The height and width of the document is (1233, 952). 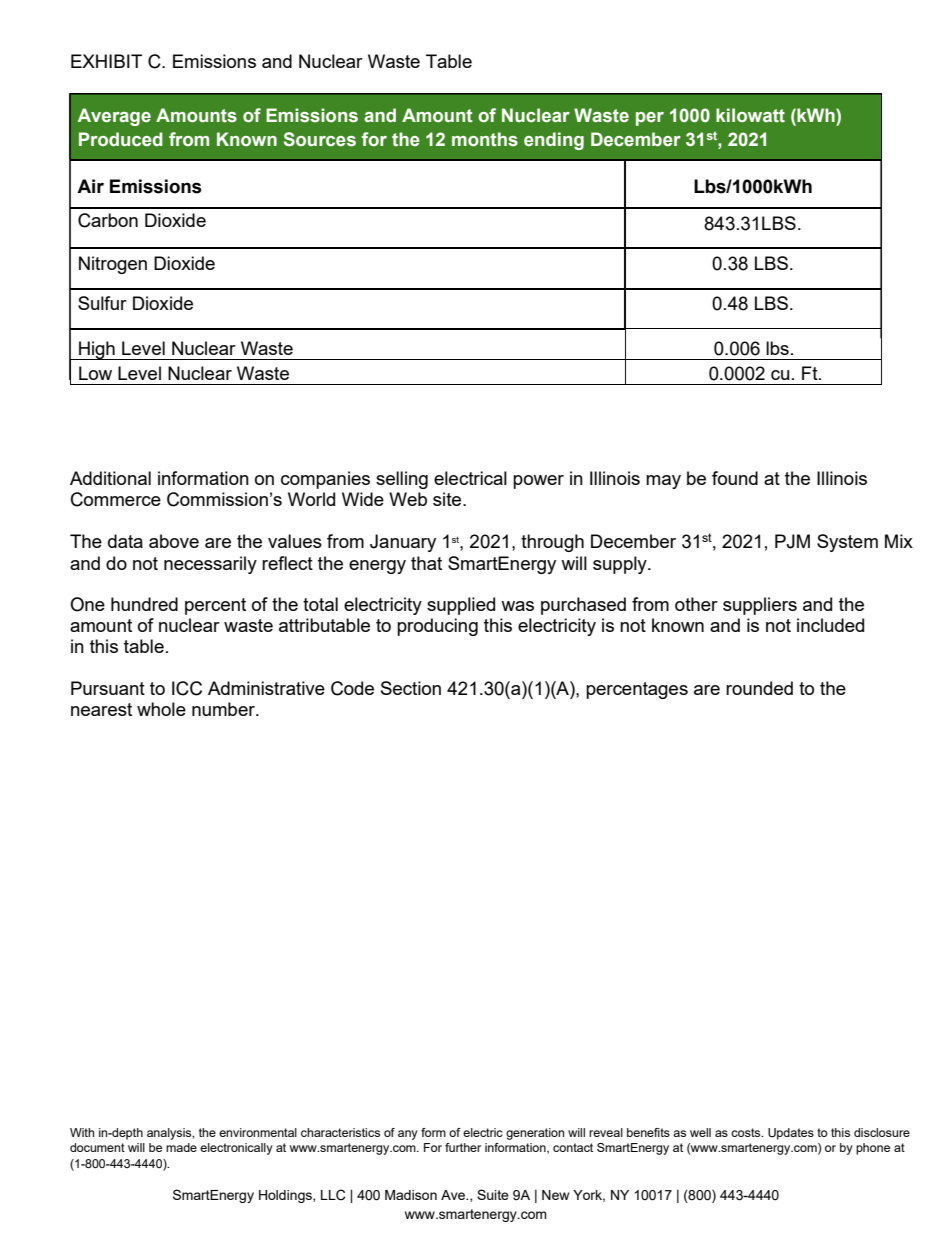 What do you see at coordinates (181, 1147) in the document?
I see `made` at bounding box center [181, 1147].
